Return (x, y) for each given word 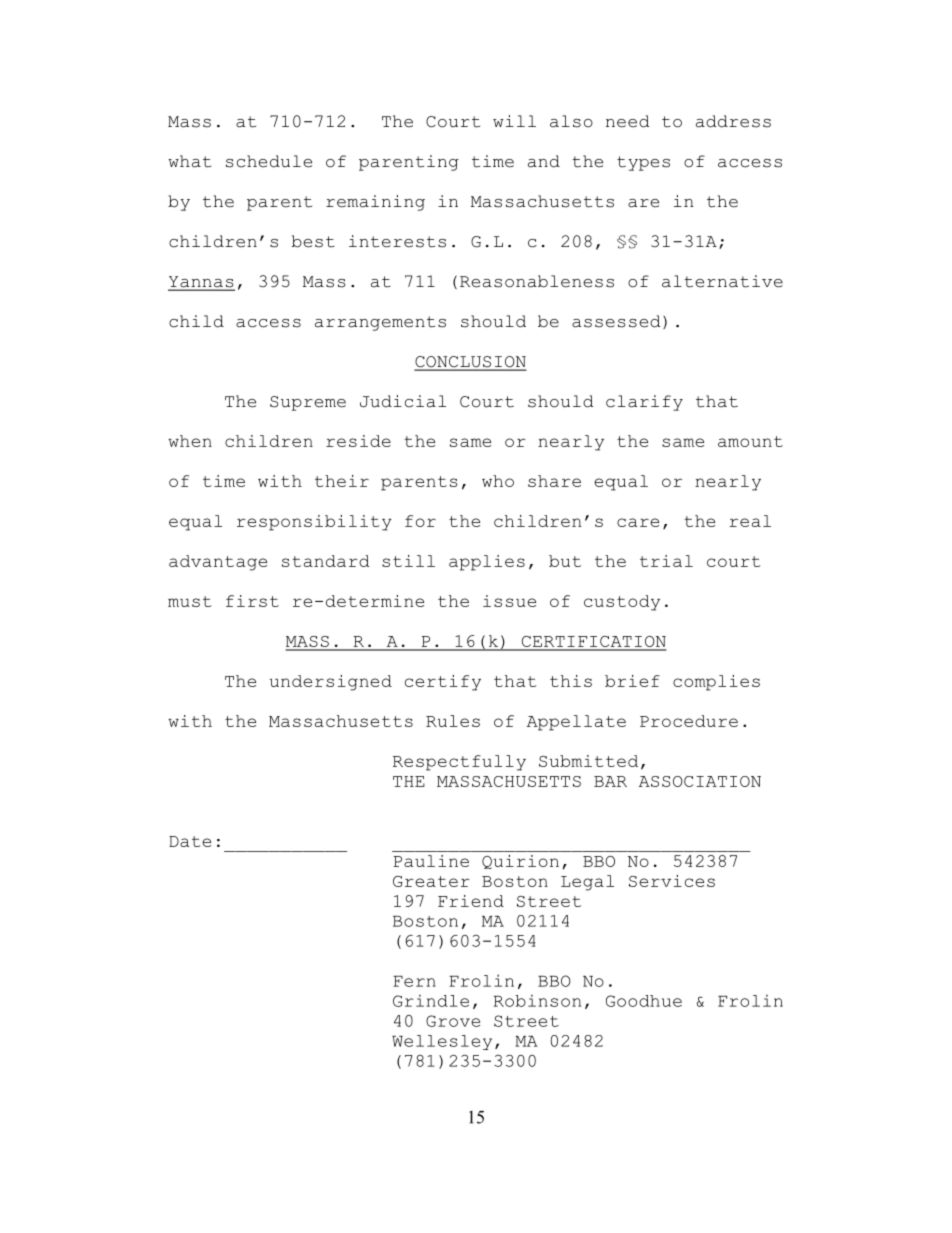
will (514, 121)
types (643, 163)
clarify (644, 403)
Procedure (689, 721)
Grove (453, 1021)
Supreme (308, 403)
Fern (414, 981)
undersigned (330, 683)
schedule (269, 161)
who (498, 481)
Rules (453, 721)
